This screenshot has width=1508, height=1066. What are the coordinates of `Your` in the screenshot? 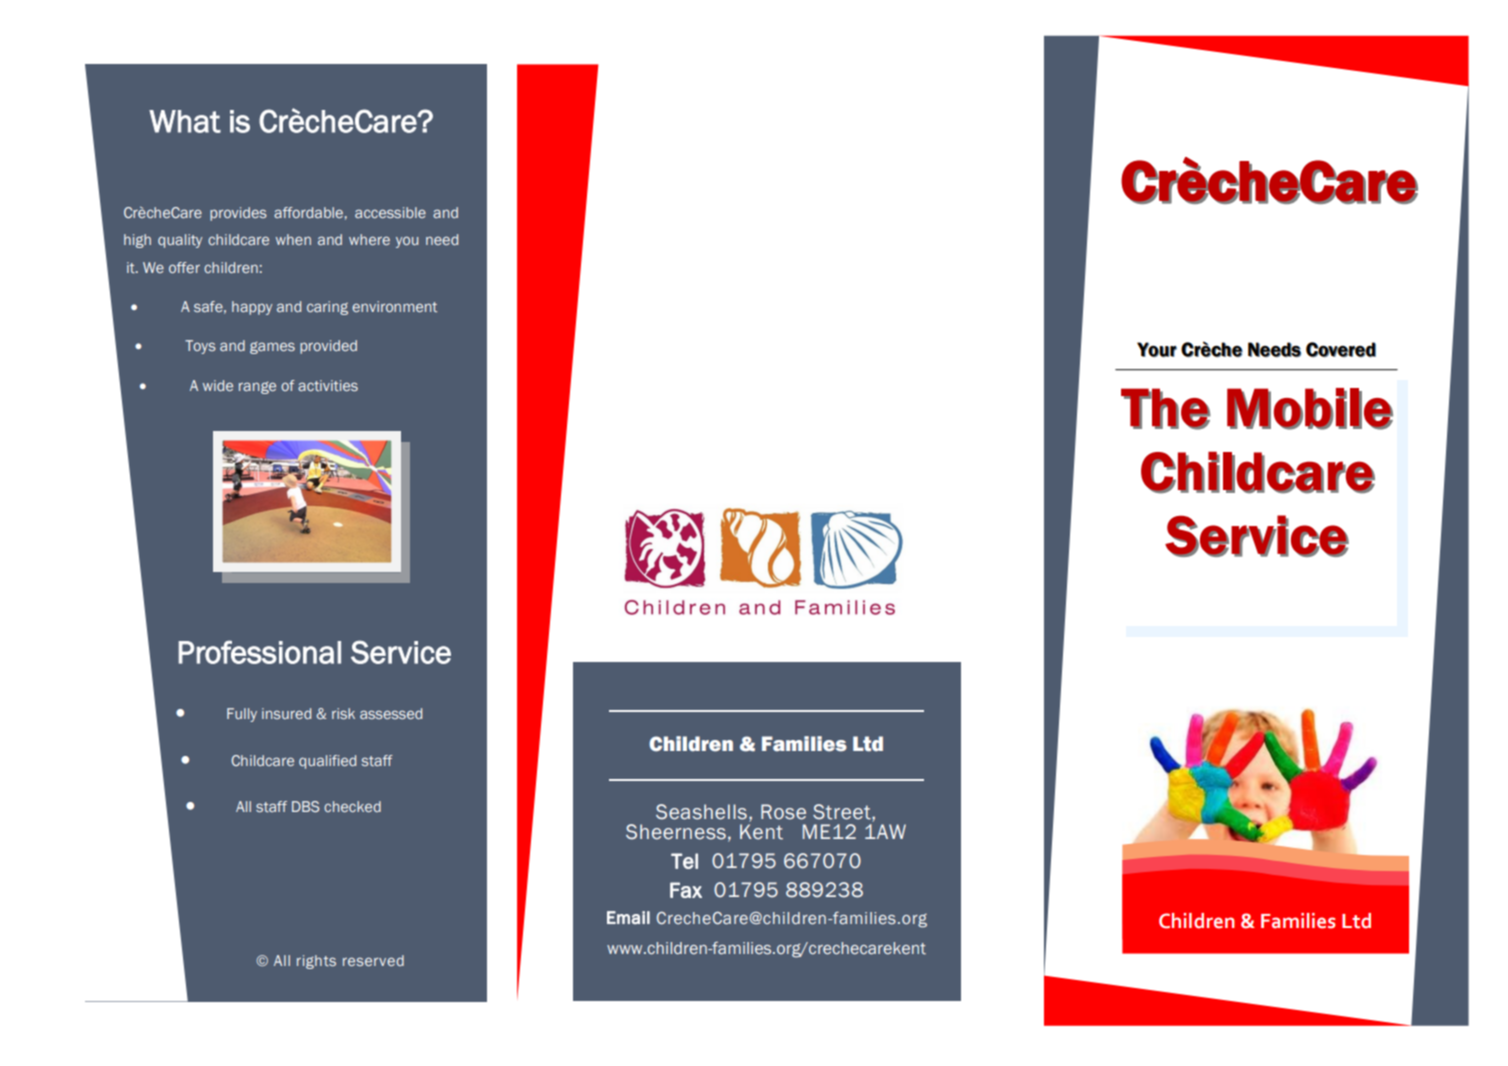 It's located at (1157, 349).
